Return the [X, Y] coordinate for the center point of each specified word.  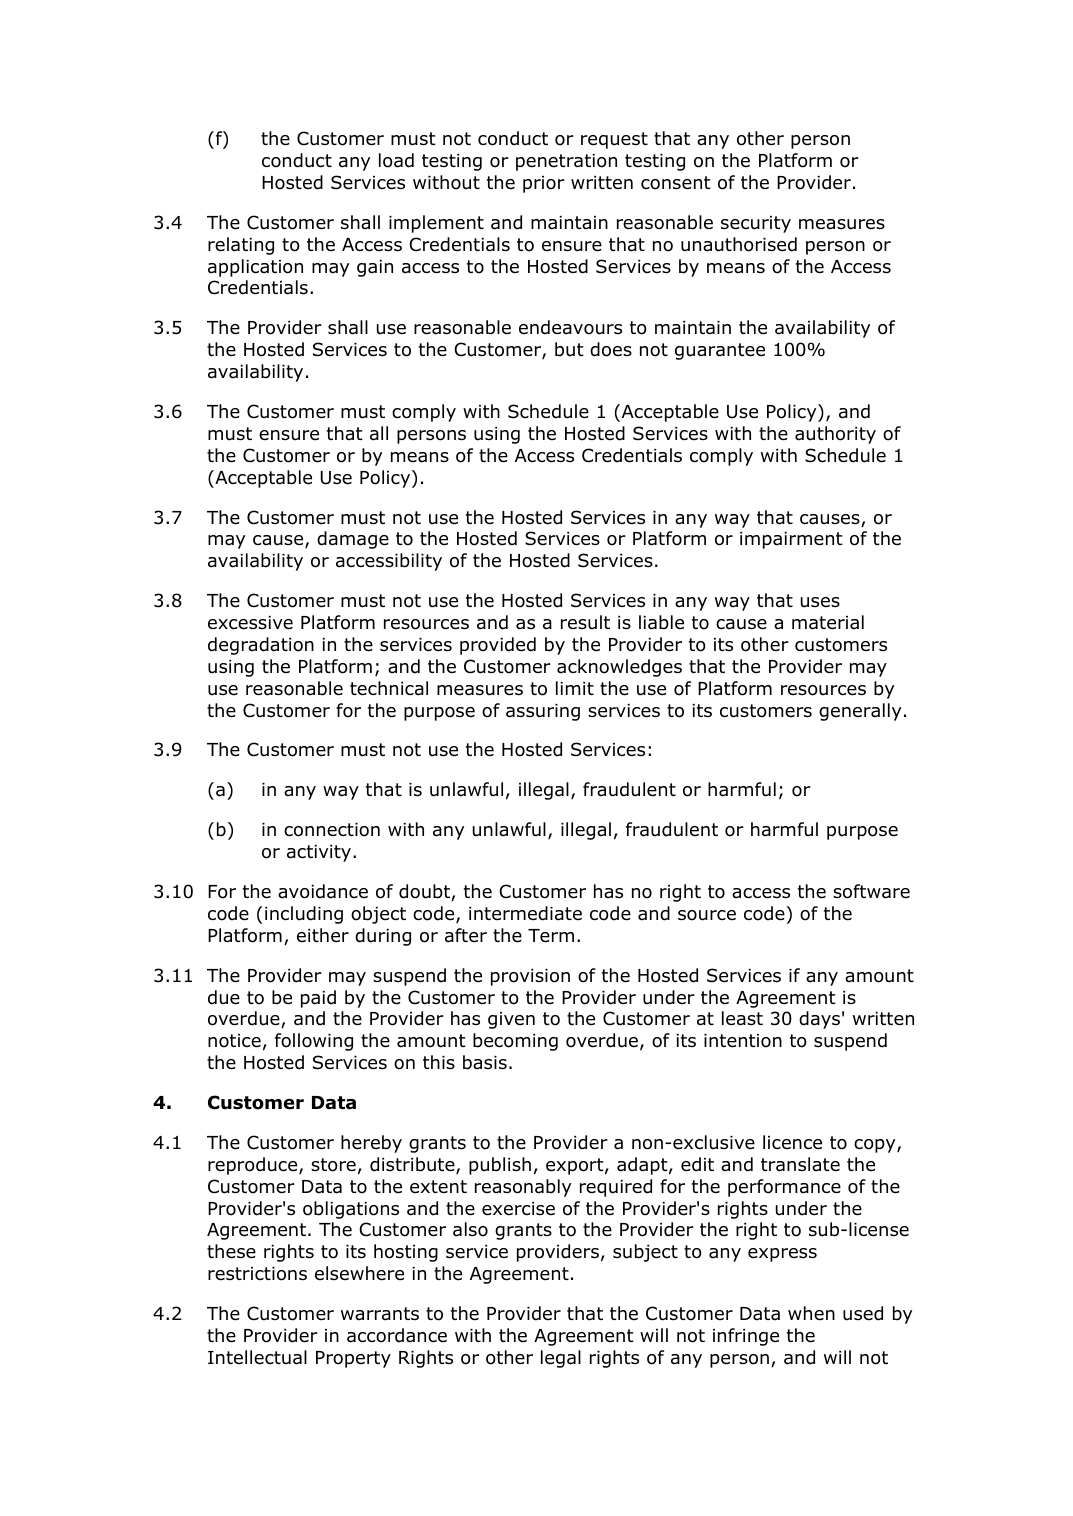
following [314, 1042]
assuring [543, 712]
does [611, 349]
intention [743, 1041]
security [756, 224]
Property [353, 1359]
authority [835, 435]
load [396, 160]
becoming [515, 1042]
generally [860, 712]
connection [332, 830]
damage [353, 540]
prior [544, 184]
